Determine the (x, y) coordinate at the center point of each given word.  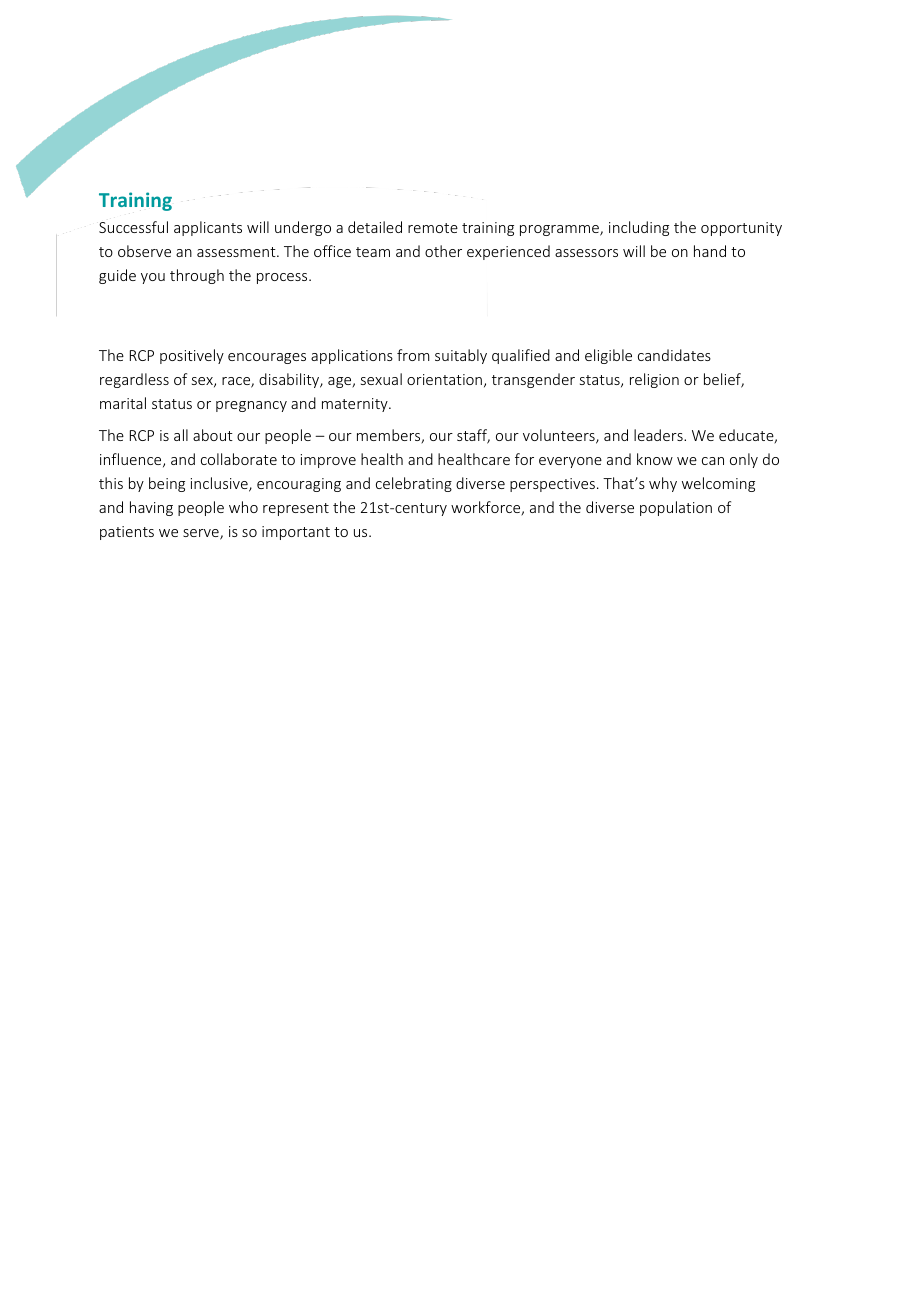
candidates (674, 355)
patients (127, 533)
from (413, 355)
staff (473, 436)
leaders (659, 435)
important (296, 533)
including (639, 228)
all (181, 435)
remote (433, 228)
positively (192, 356)
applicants (208, 228)
